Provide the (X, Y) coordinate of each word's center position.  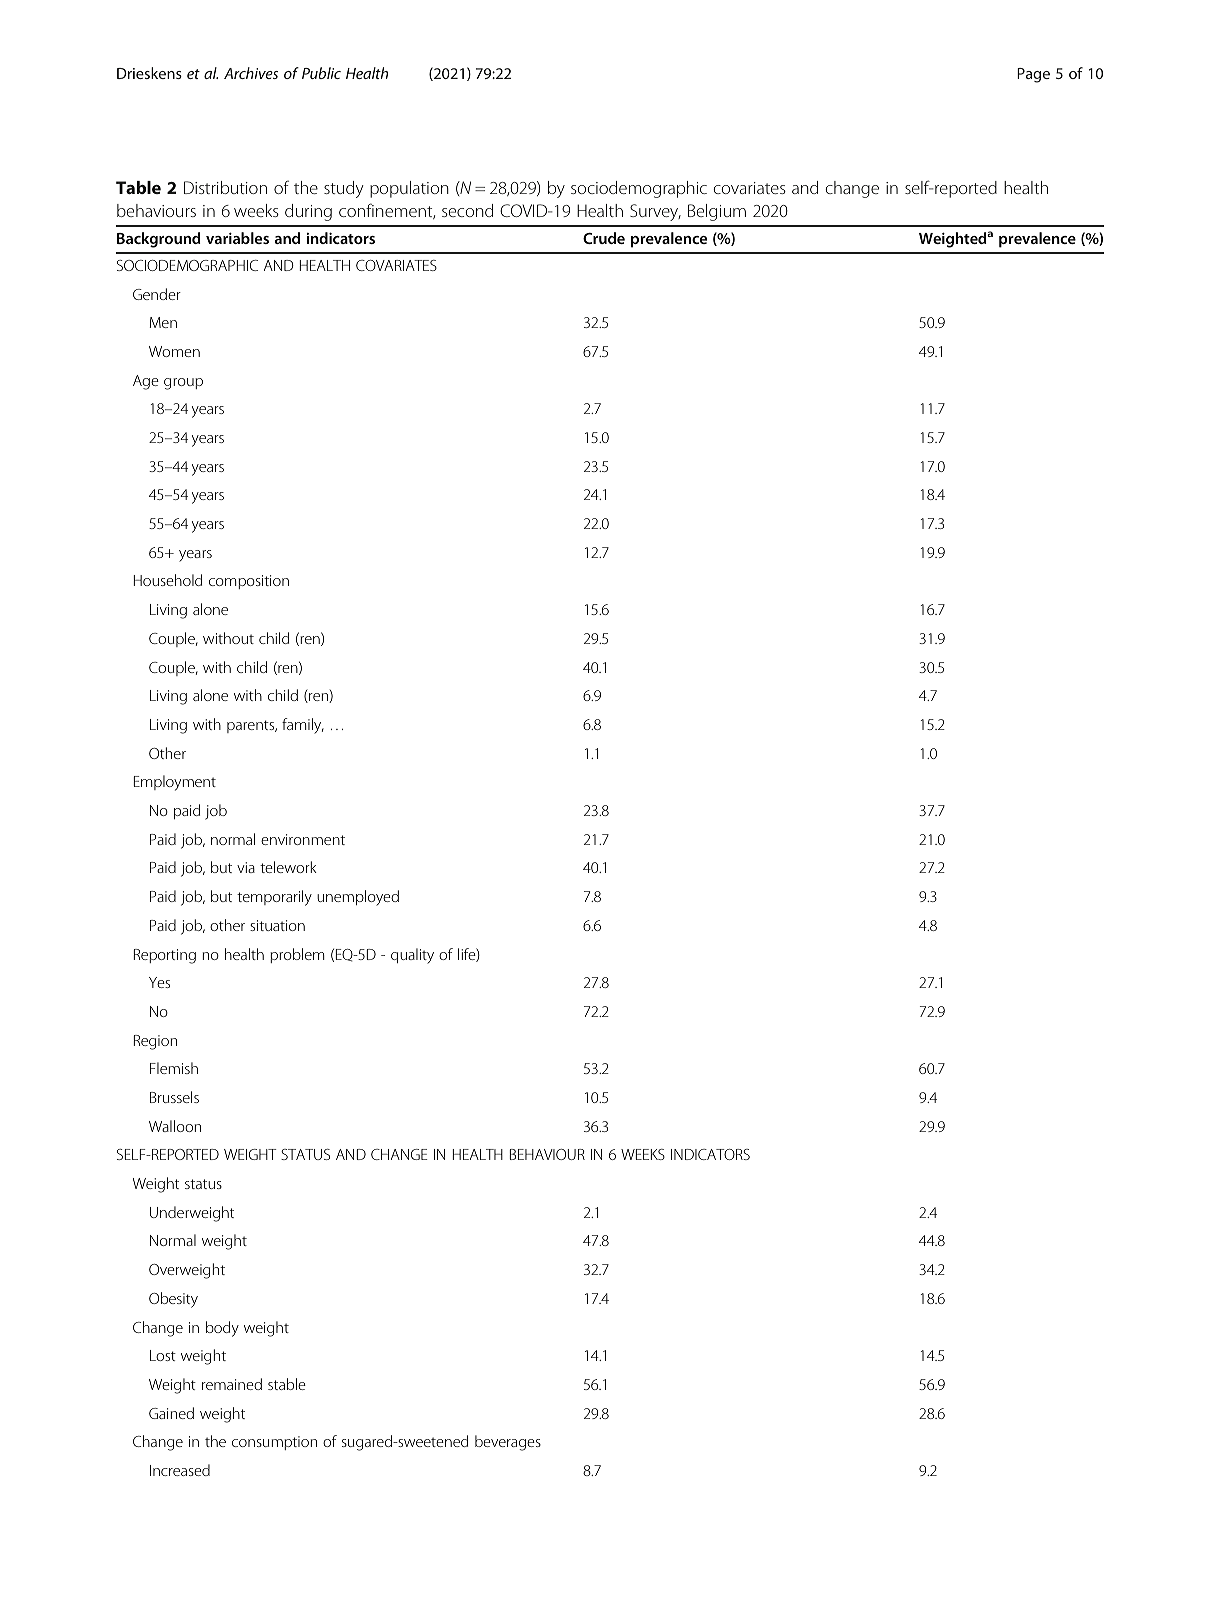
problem (297, 955)
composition (249, 582)
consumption (274, 1443)
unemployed (358, 898)
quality (412, 956)
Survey (655, 212)
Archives (251, 73)
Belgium (717, 212)
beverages (508, 1443)
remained (232, 1384)
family (303, 726)
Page (1033, 75)
